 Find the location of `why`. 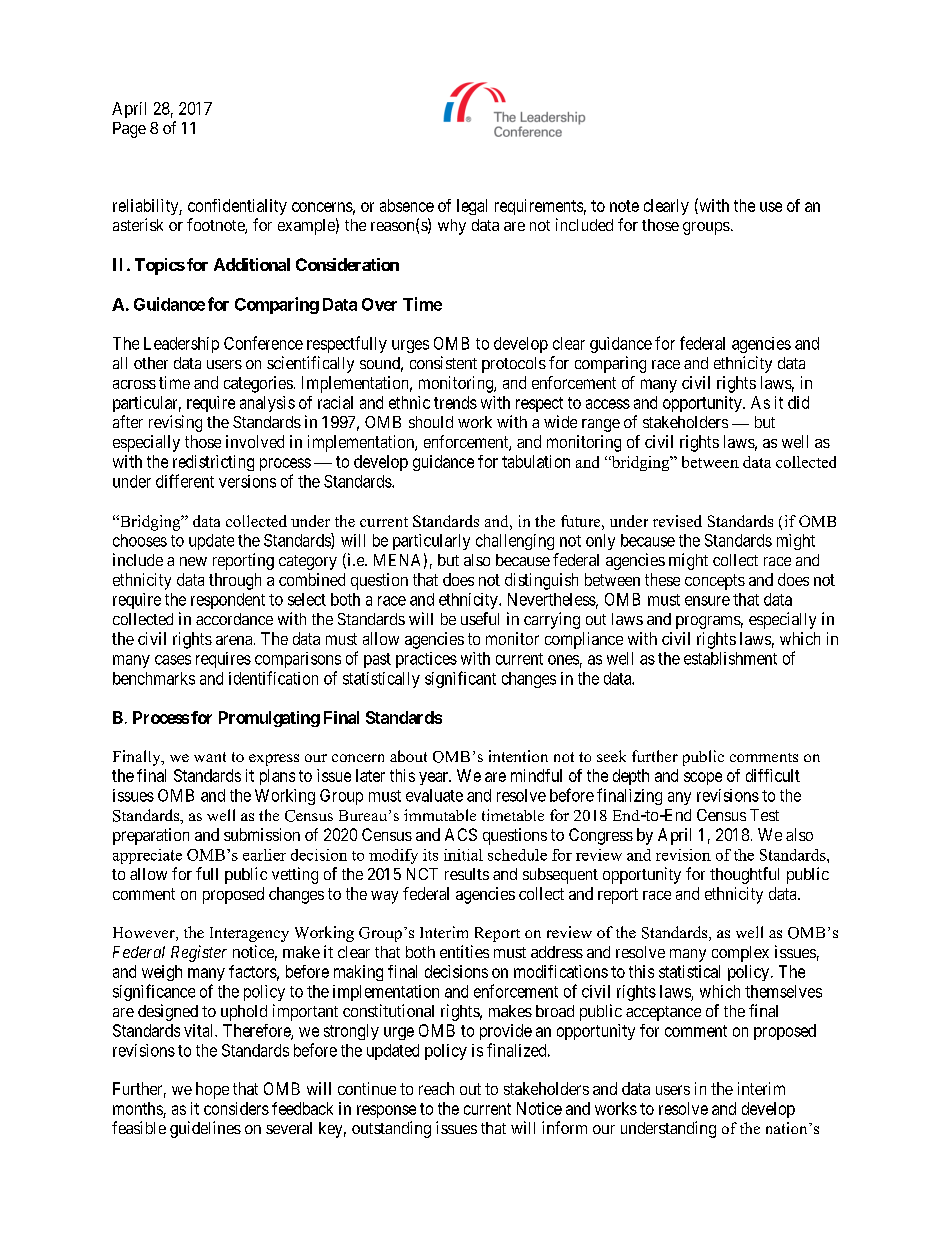

why is located at coordinates (452, 227).
